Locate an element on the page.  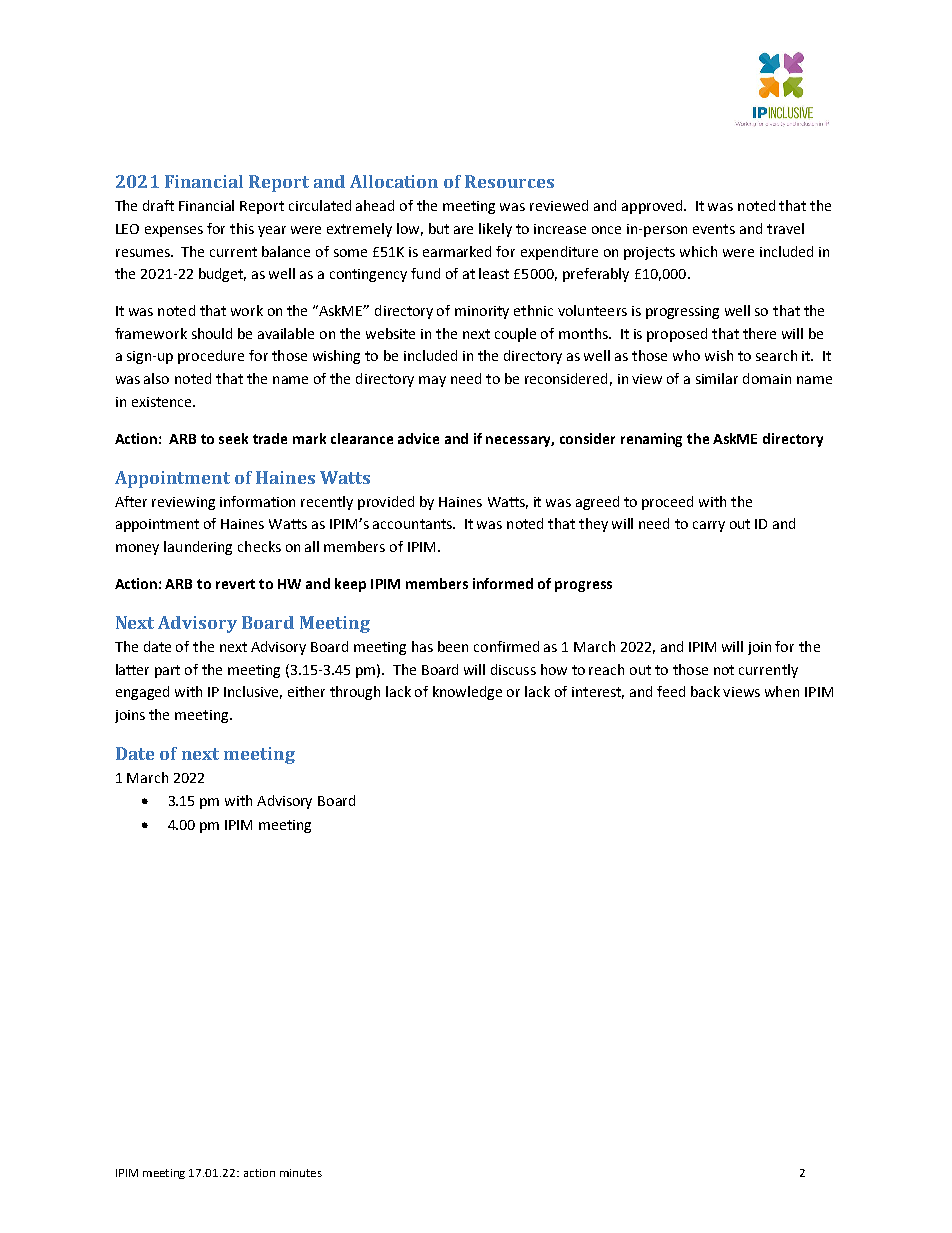
minutes is located at coordinates (301, 1173).
